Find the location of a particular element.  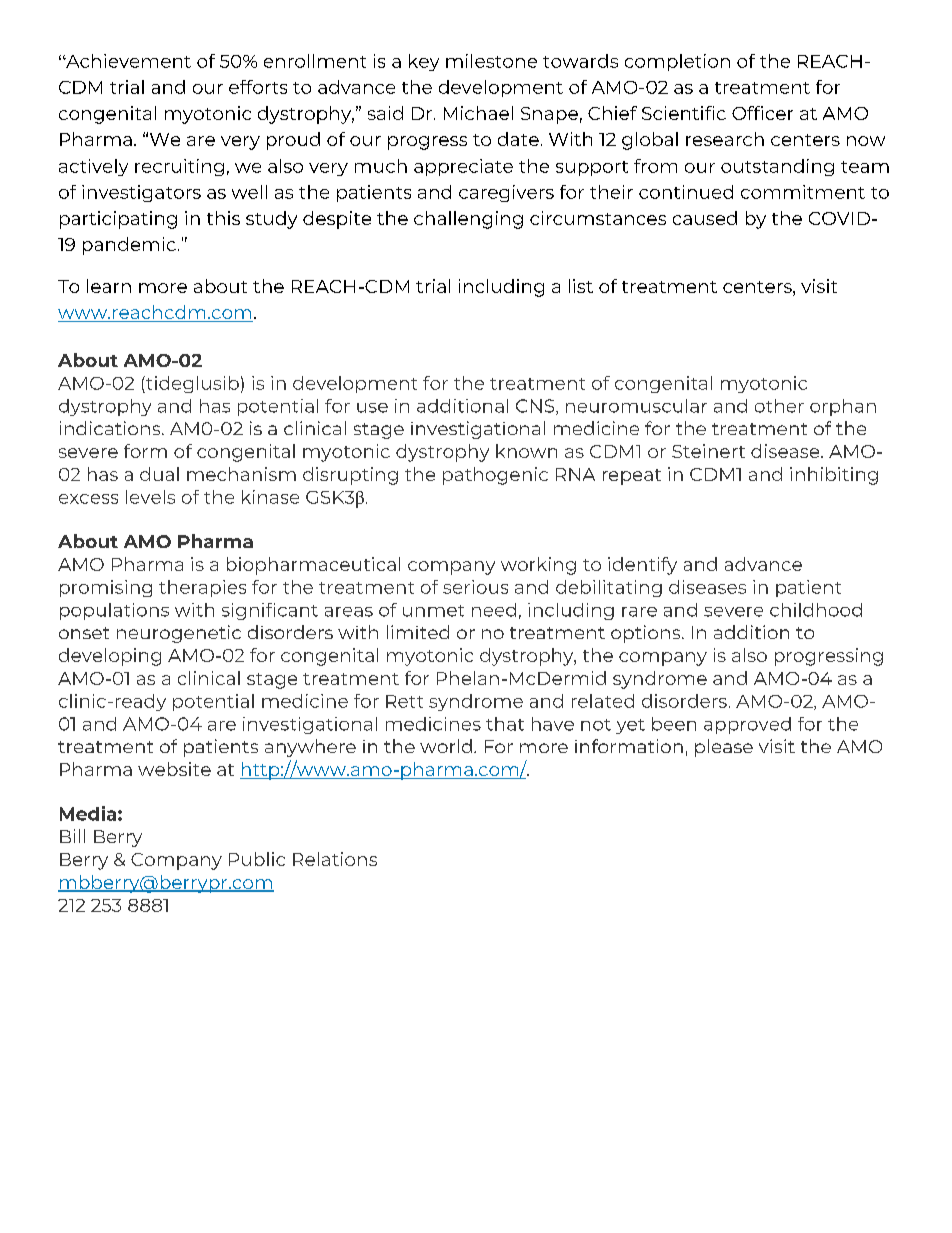

pathogenic is located at coordinates (495, 476).
